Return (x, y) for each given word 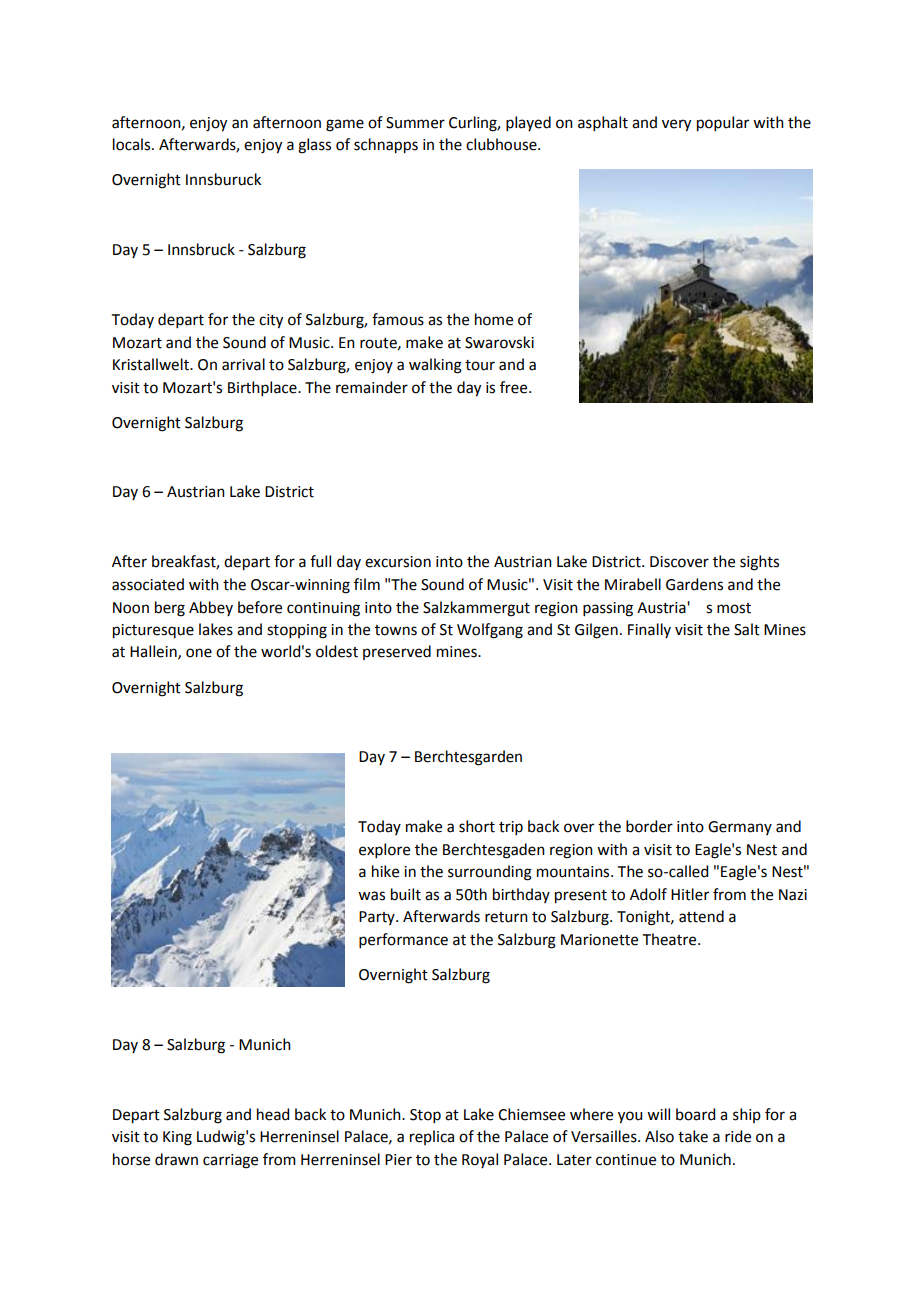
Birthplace (263, 388)
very (676, 125)
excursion (398, 562)
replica (432, 1137)
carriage (230, 1161)
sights (759, 563)
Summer (415, 123)
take (693, 1136)
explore (384, 850)
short (477, 826)
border (649, 826)
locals (133, 144)
